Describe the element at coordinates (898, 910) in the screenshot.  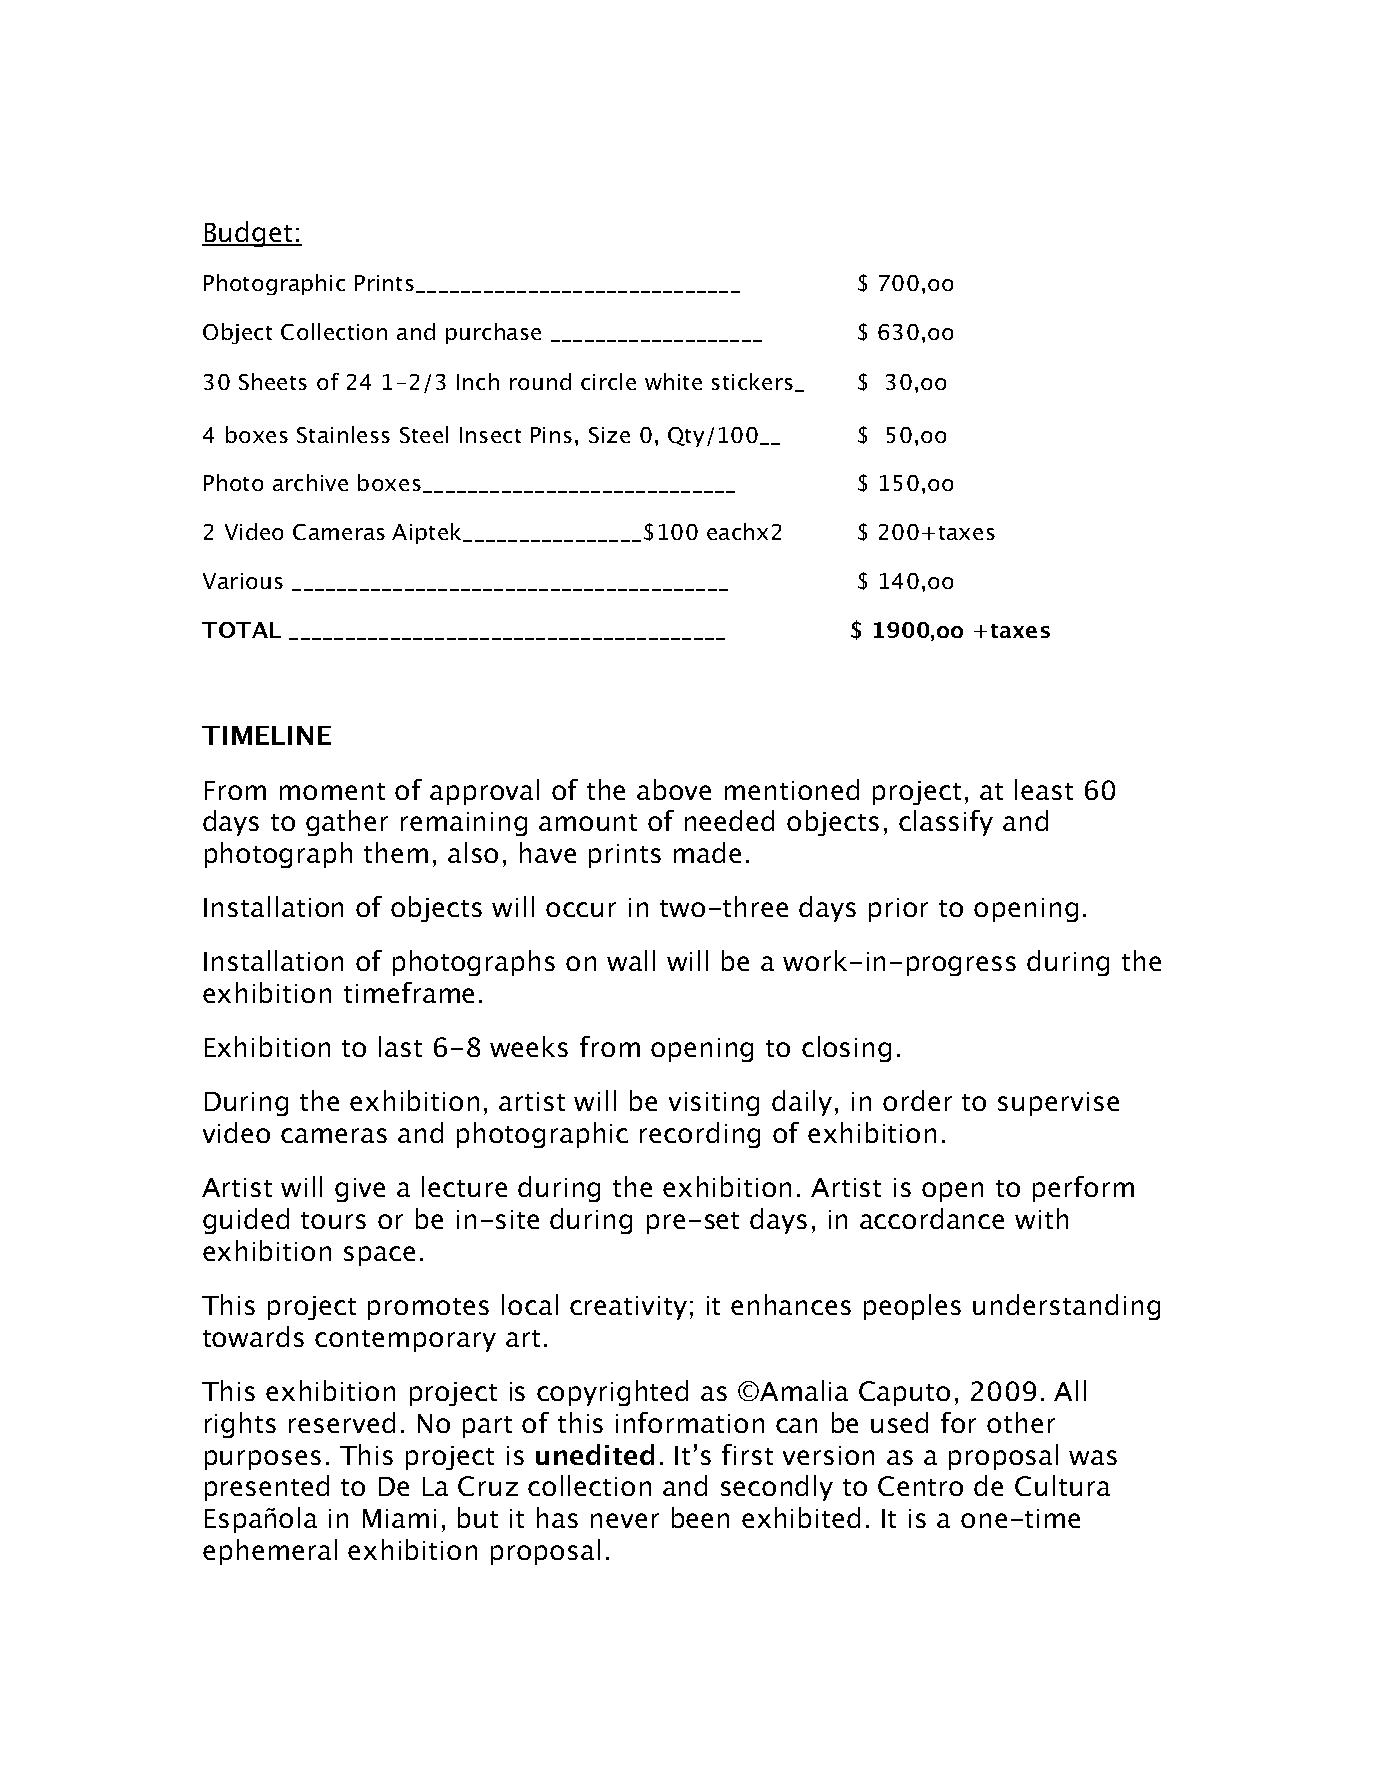
I see `prior` at that location.
